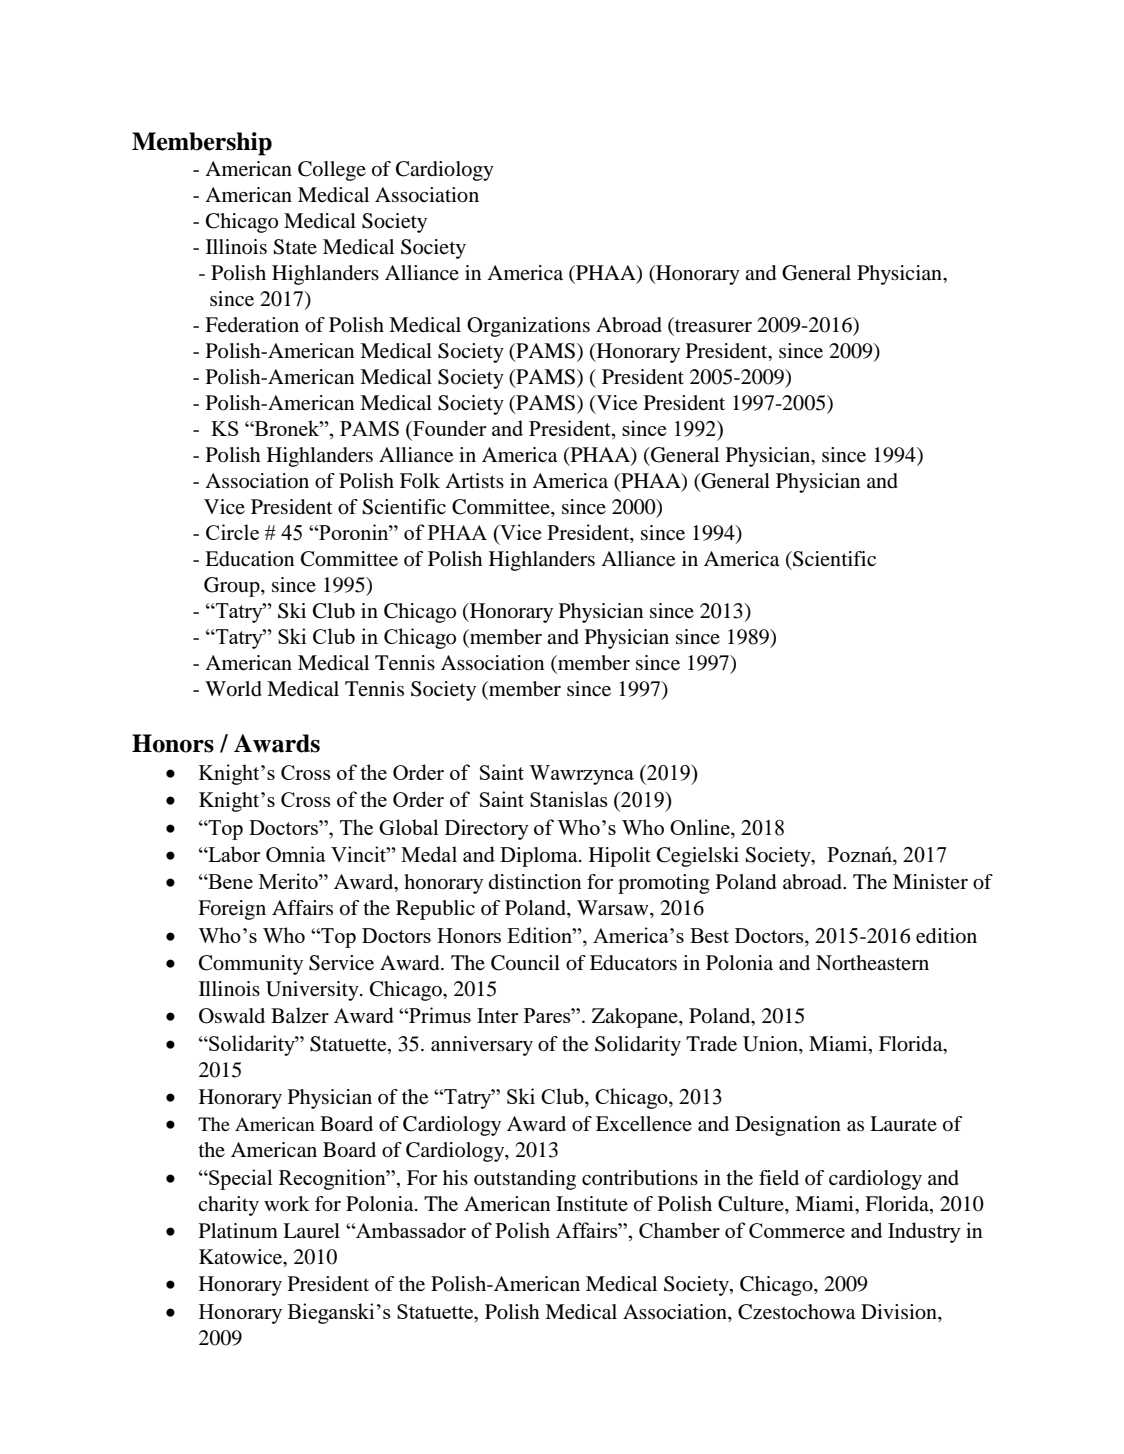 This document has height=1454, width=1124. Describe the element at coordinates (249, 559) in the document. I see `Education` at that location.
